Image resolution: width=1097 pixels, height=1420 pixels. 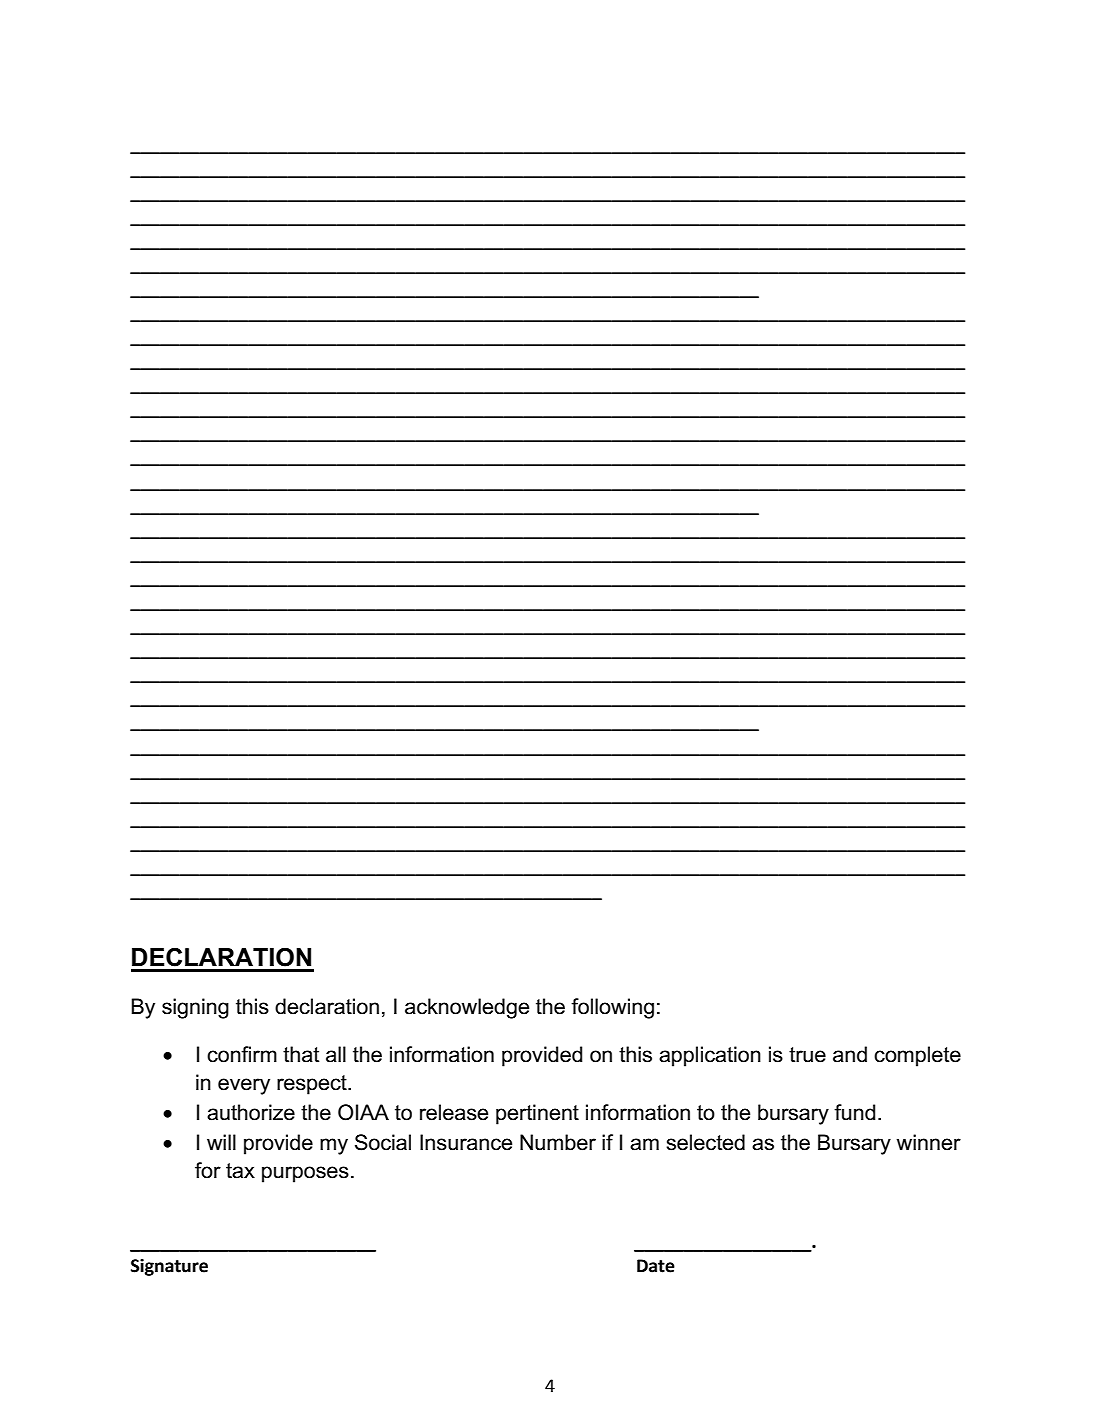 What do you see at coordinates (928, 1142) in the screenshot?
I see `winner` at bounding box center [928, 1142].
